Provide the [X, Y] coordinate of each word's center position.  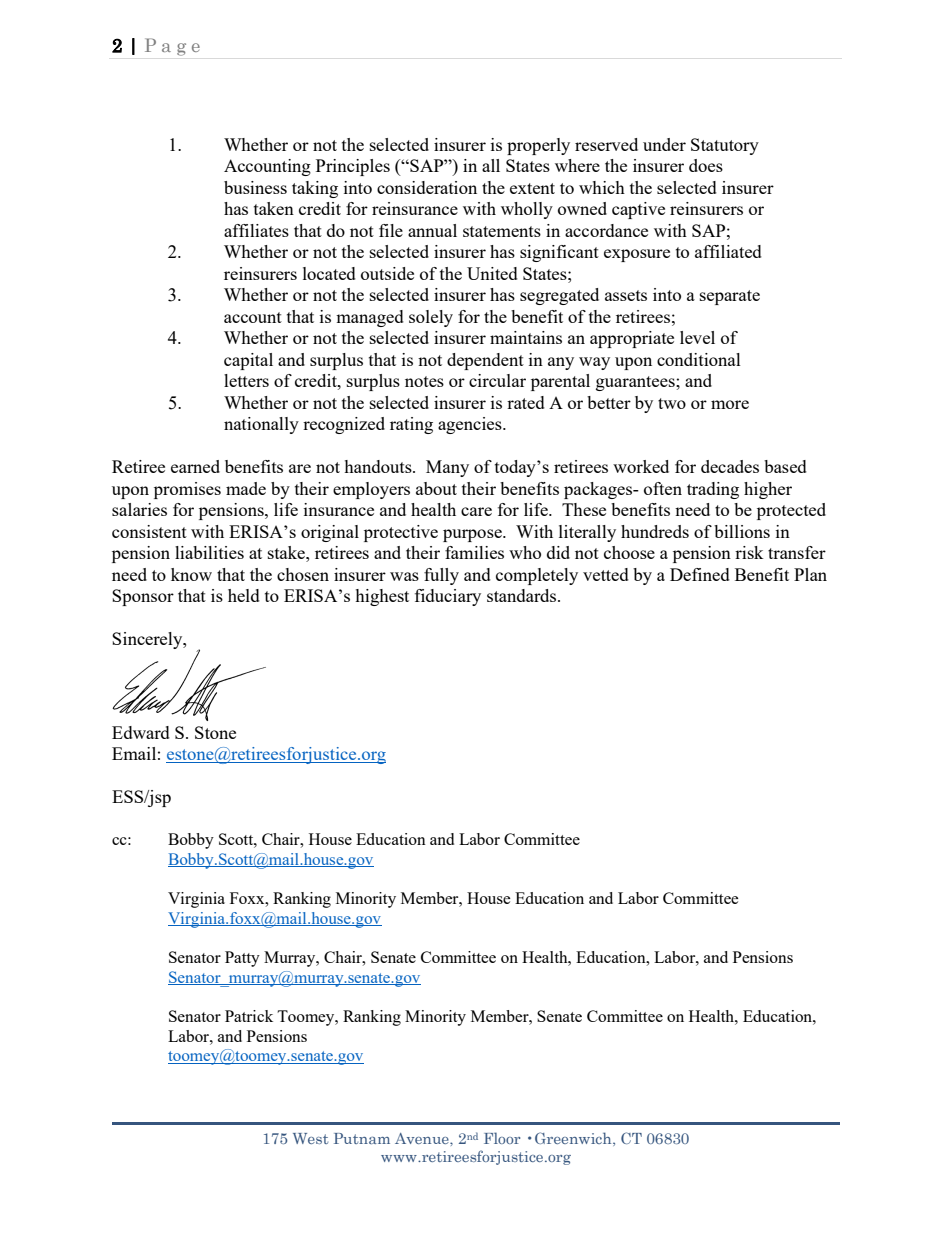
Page [172, 47]
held [244, 595]
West [310, 1138]
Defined [700, 574]
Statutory [725, 146]
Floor [502, 1138]
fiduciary [448, 597]
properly [538, 146]
